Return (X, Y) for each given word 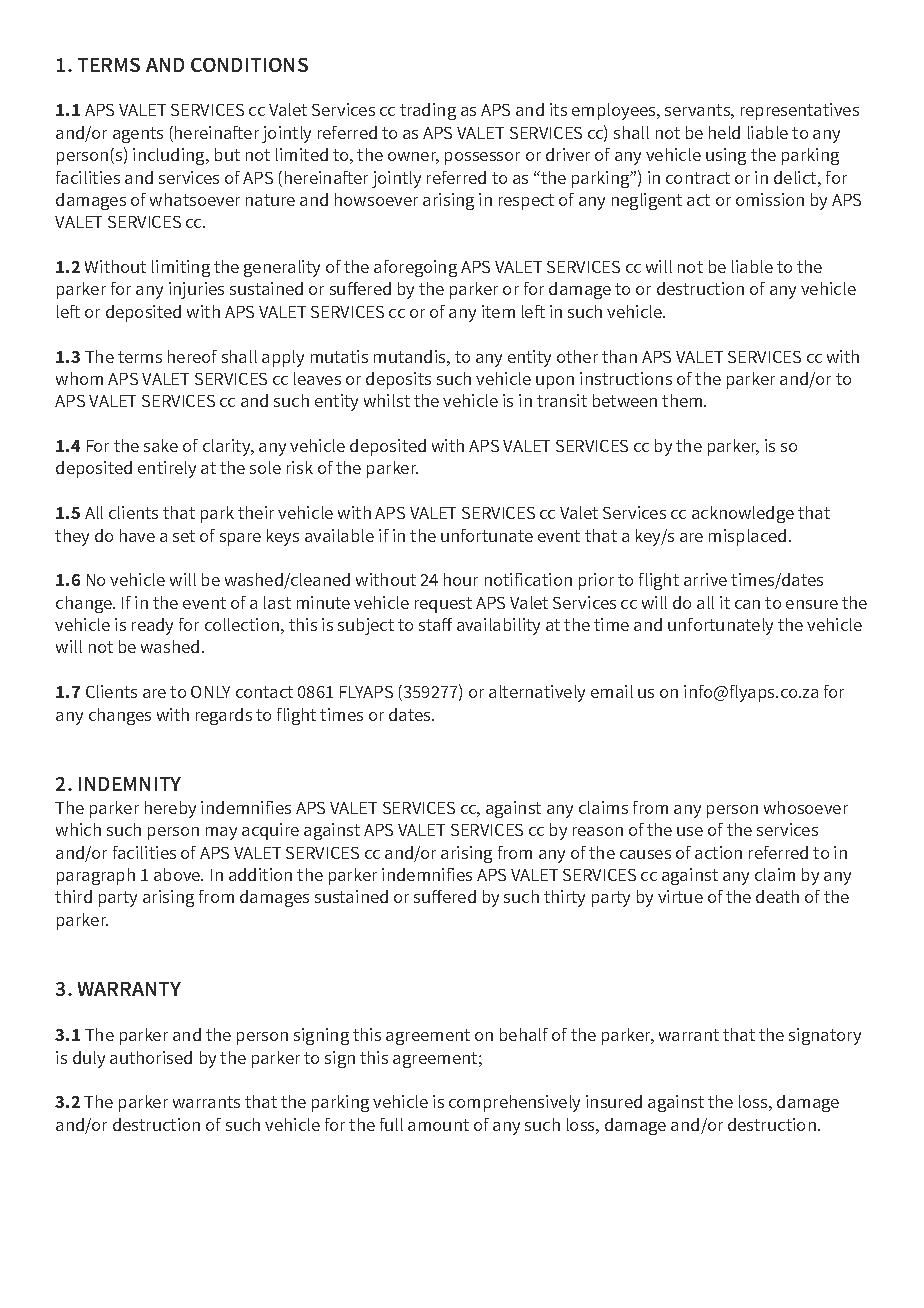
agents (138, 135)
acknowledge (743, 514)
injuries (196, 290)
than (619, 356)
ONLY (210, 692)
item (498, 311)
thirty (564, 898)
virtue (680, 896)
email (612, 691)
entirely (167, 469)
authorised (151, 1057)
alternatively (537, 693)
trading (428, 111)
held (724, 132)
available (339, 535)
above (178, 874)
